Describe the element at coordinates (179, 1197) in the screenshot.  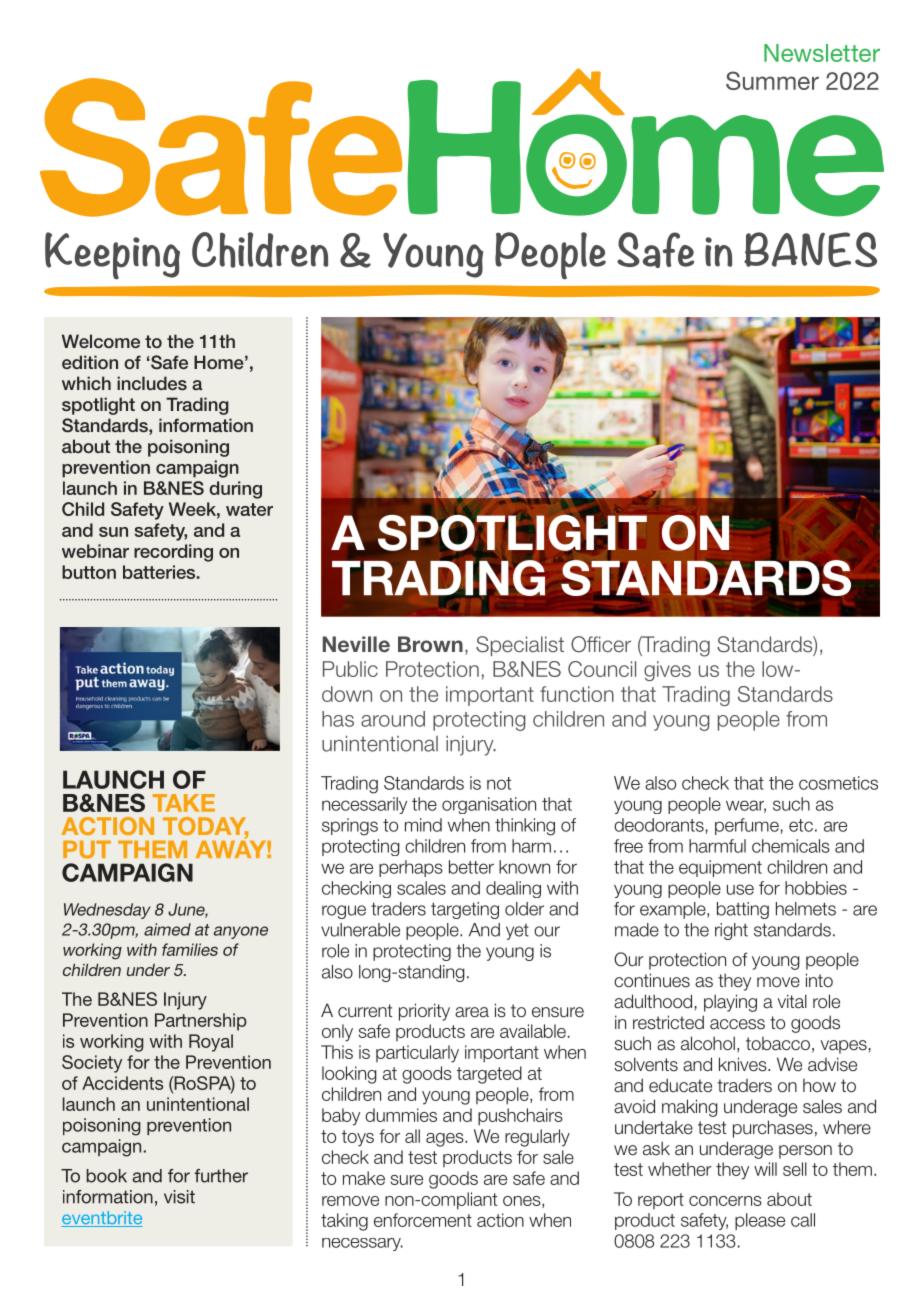
I see `visit` at that location.
